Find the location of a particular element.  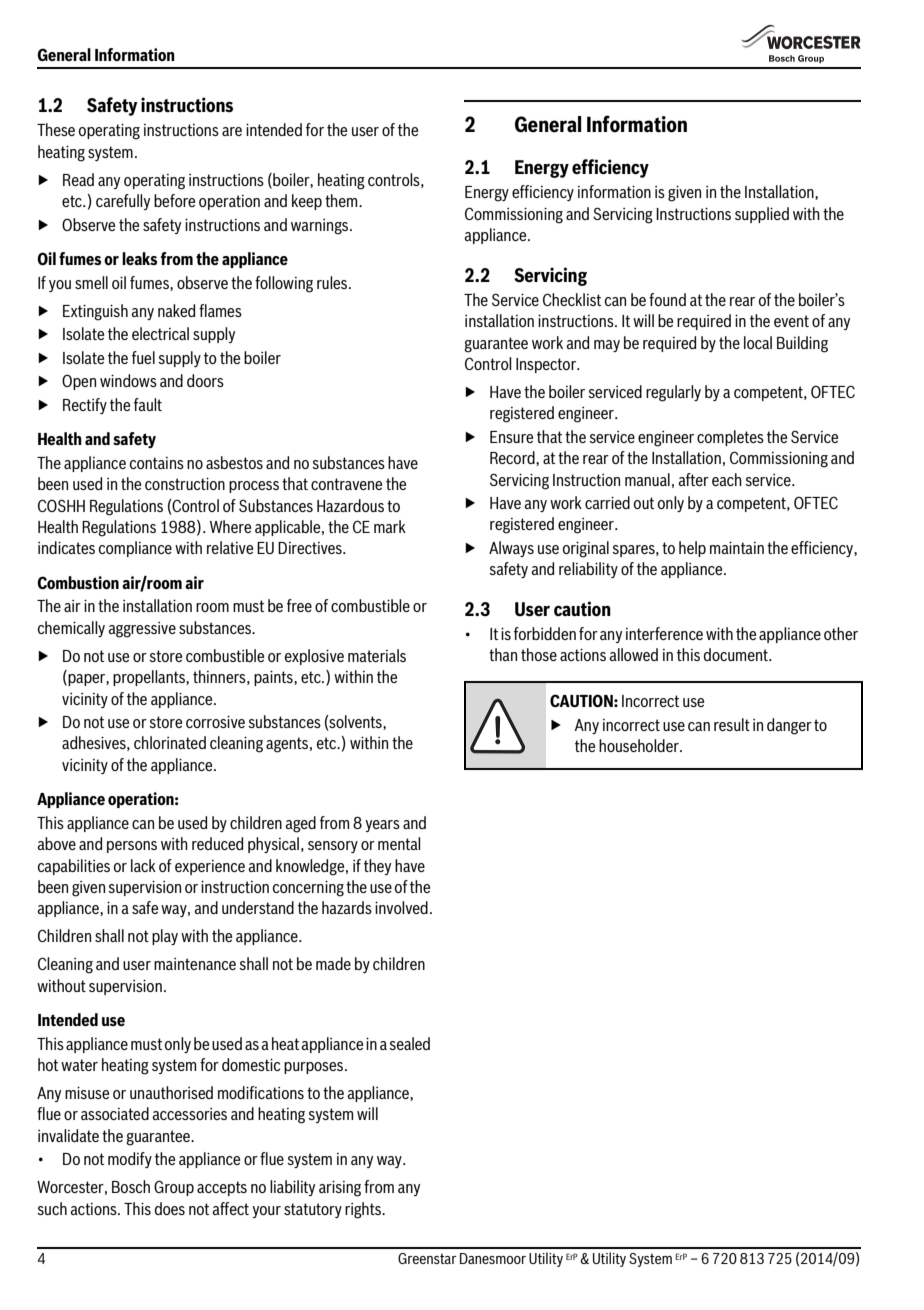

involved is located at coordinates (401, 907).
